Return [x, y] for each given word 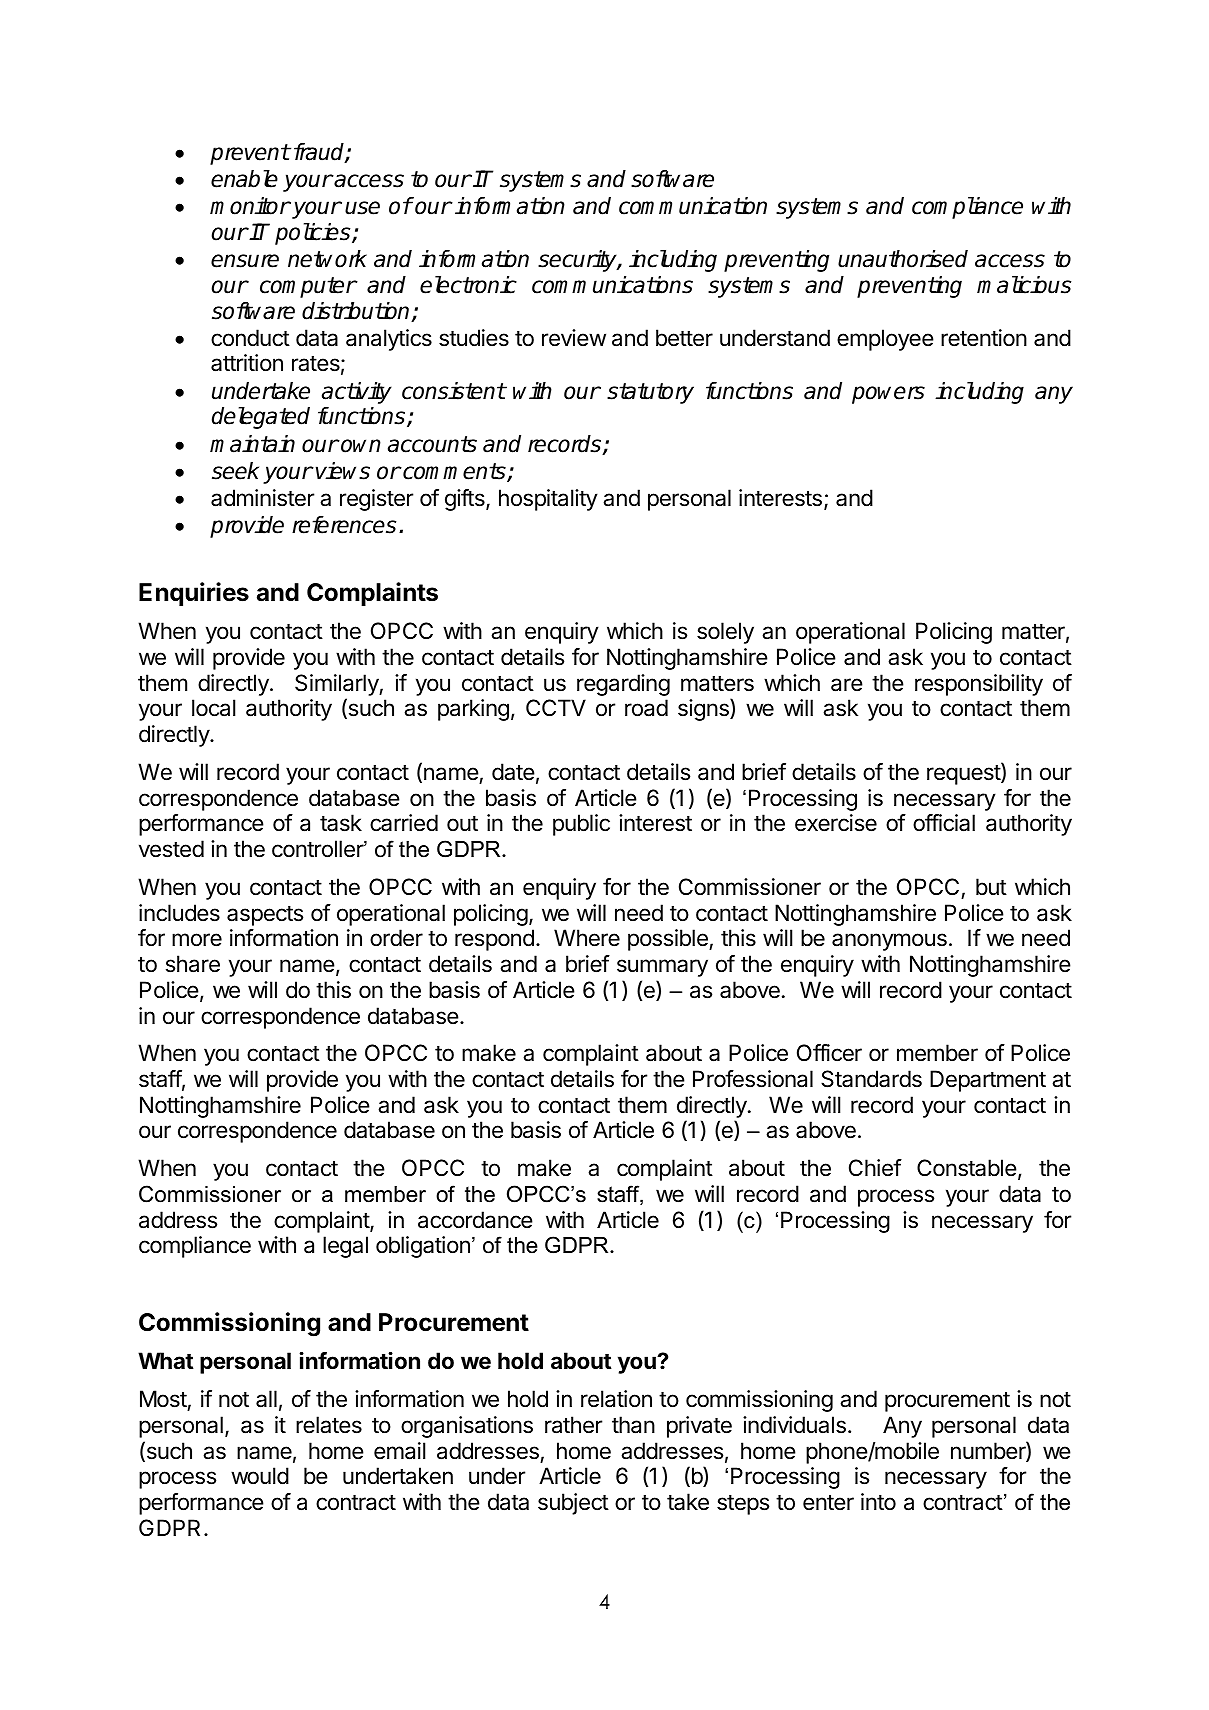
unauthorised [903, 259]
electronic [468, 285]
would [260, 1476]
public [581, 825]
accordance [475, 1220]
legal [345, 1247]
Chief [875, 1168]
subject [573, 1504]
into [878, 1501]
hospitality [548, 500]
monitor [250, 206]
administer [262, 498]
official [944, 823]
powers [888, 395]
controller [318, 849]
